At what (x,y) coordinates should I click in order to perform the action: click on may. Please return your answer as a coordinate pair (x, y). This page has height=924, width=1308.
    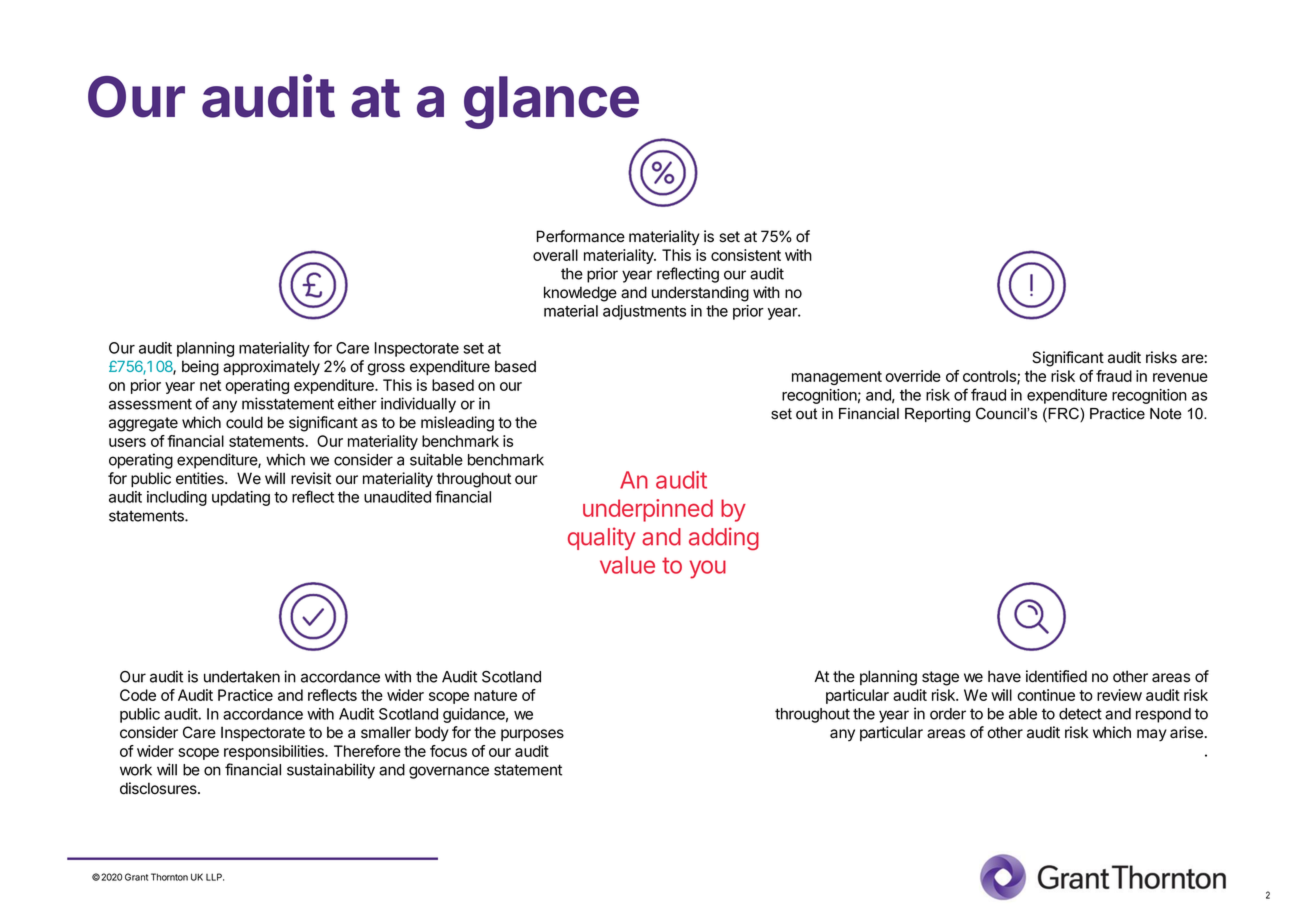
    Looking at the image, I should click on (1152, 735).
